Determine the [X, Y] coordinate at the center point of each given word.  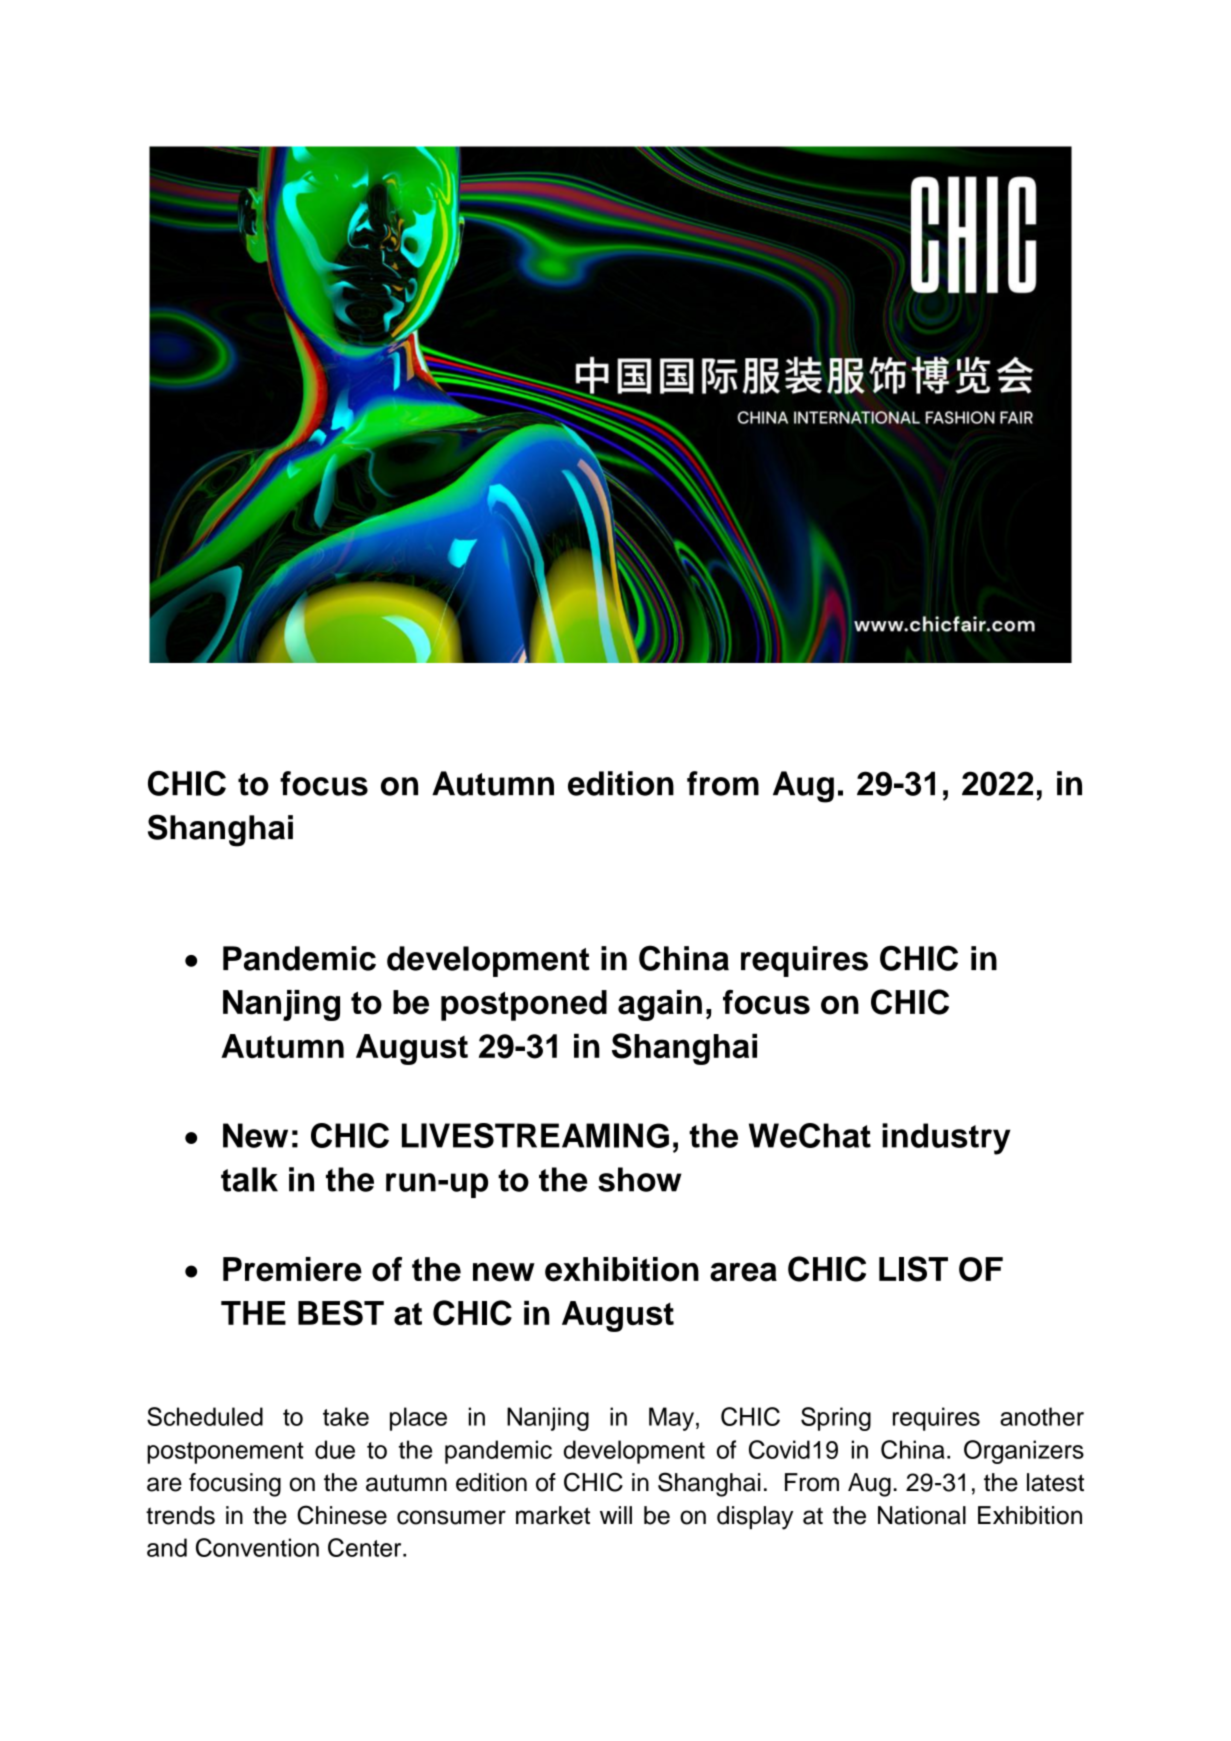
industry [946, 1139]
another [1042, 1416]
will [616, 1515]
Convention [257, 1547]
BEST [341, 1313]
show [640, 1179]
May [673, 1419]
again [660, 1005]
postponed [524, 1005]
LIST [913, 1269]
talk [249, 1179]
